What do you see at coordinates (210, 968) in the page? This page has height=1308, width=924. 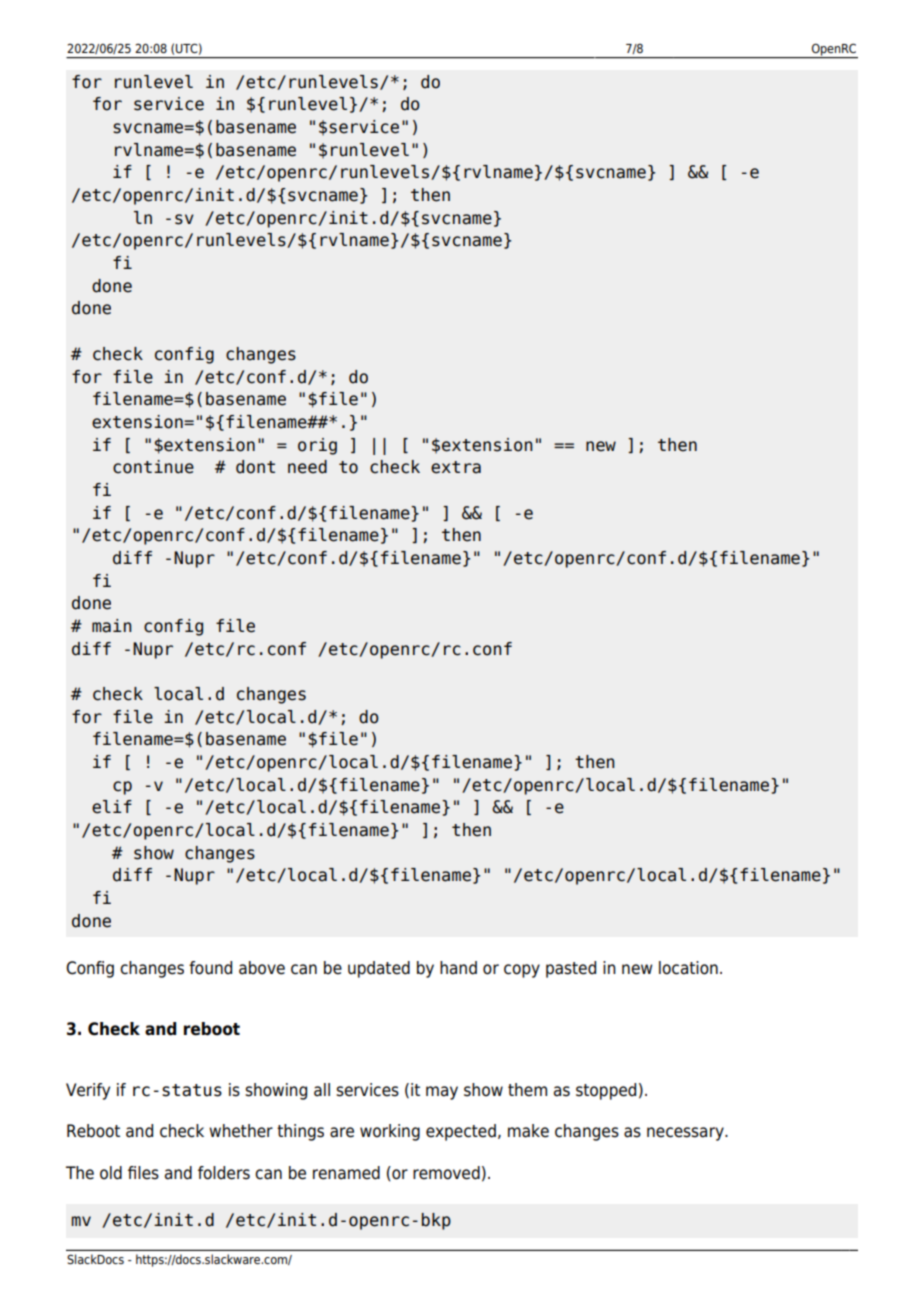 I see `found` at bounding box center [210, 968].
